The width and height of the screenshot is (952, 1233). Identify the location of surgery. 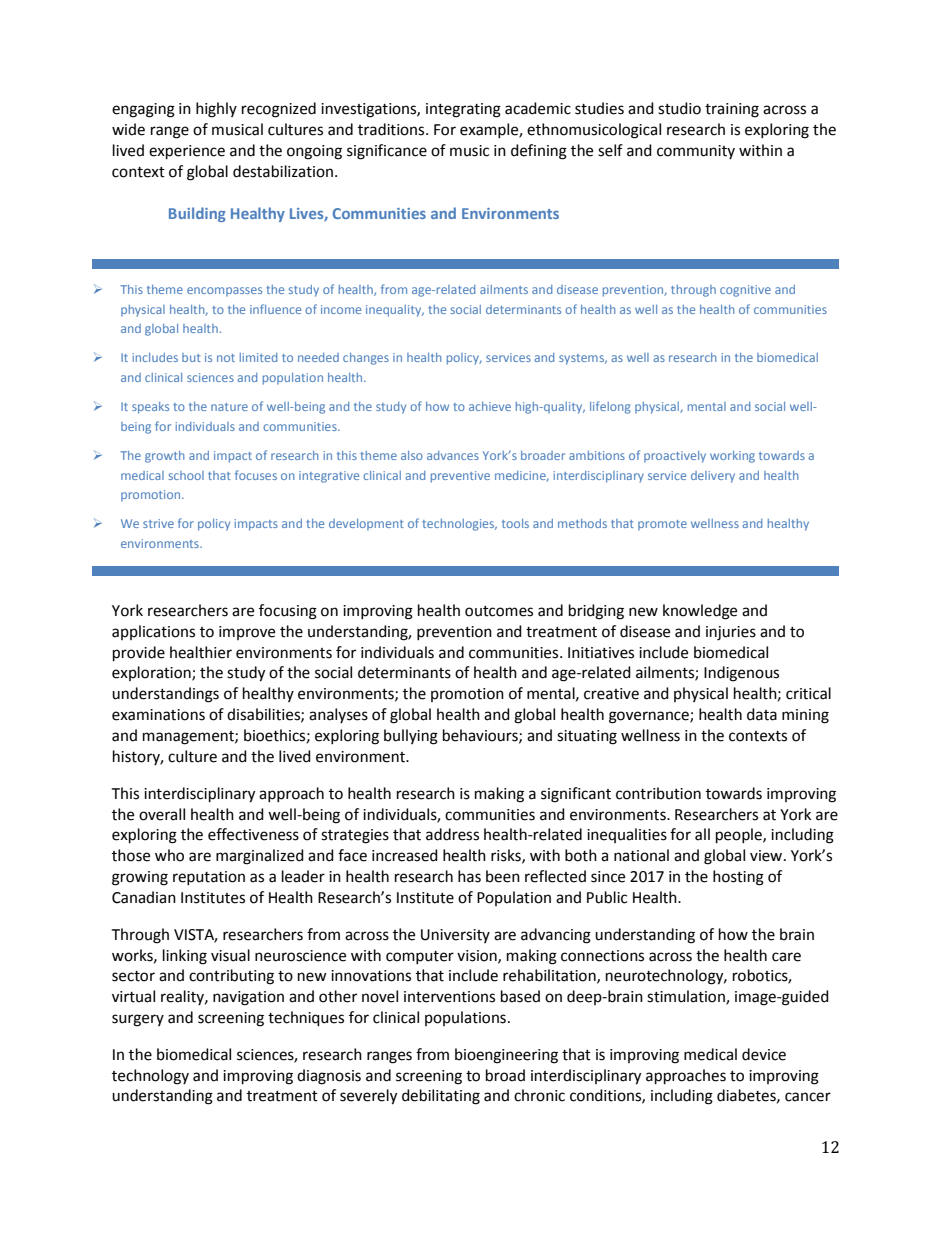
(138, 1020).
